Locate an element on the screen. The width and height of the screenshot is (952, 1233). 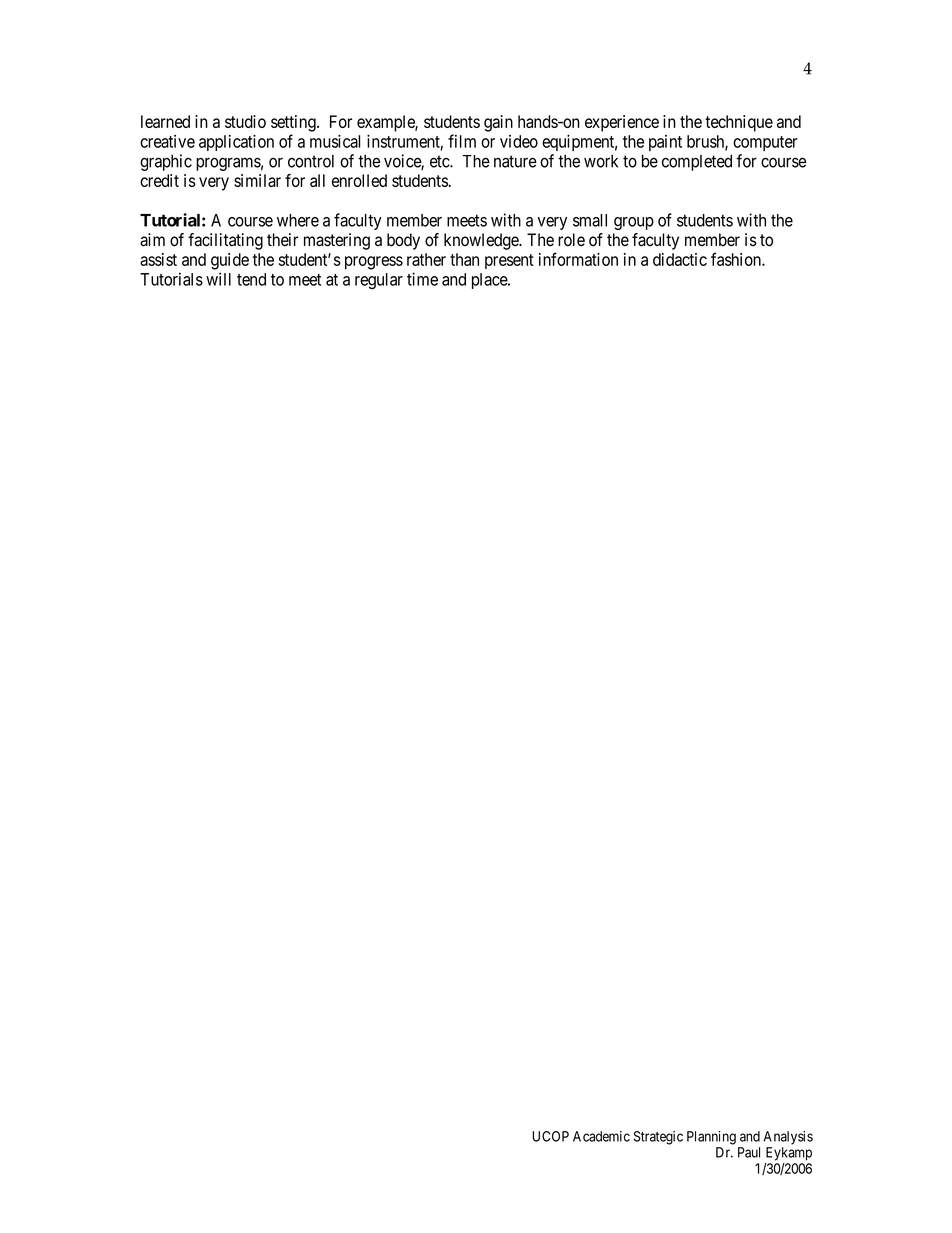
application is located at coordinates (236, 143).
